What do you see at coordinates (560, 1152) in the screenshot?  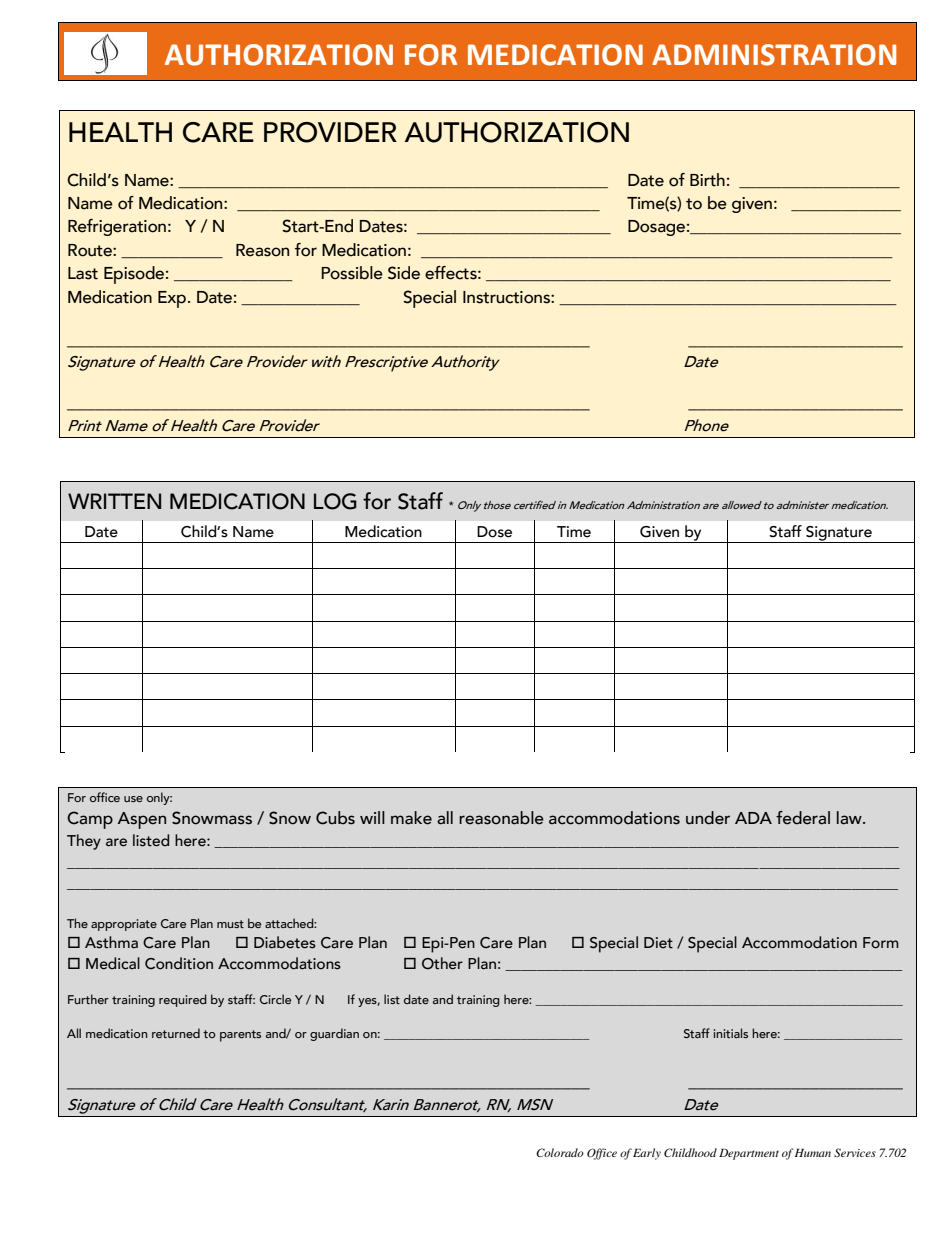 I see `Colorado` at bounding box center [560, 1152].
